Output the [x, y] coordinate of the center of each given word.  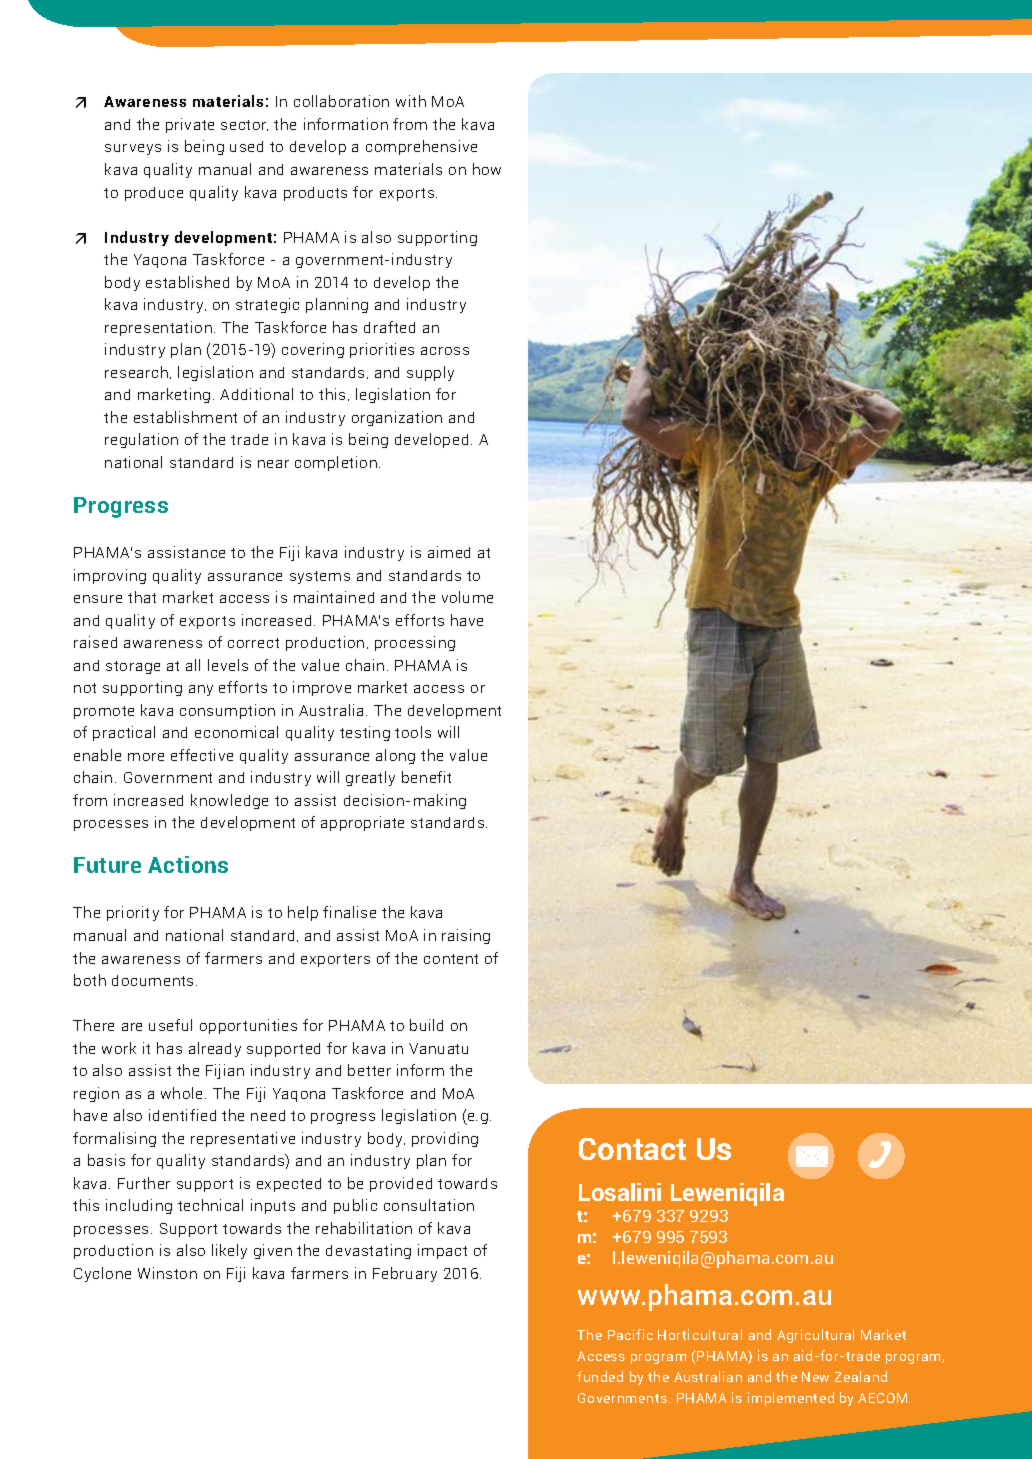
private [190, 125]
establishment [185, 417]
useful [170, 1025]
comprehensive [421, 147]
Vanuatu [438, 1048]
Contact [632, 1149]
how [487, 169]
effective [202, 755]
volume [467, 597]
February [405, 1274]
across [445, 351]
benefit [426, 777]
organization [397, 418]
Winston [167, 1273]
